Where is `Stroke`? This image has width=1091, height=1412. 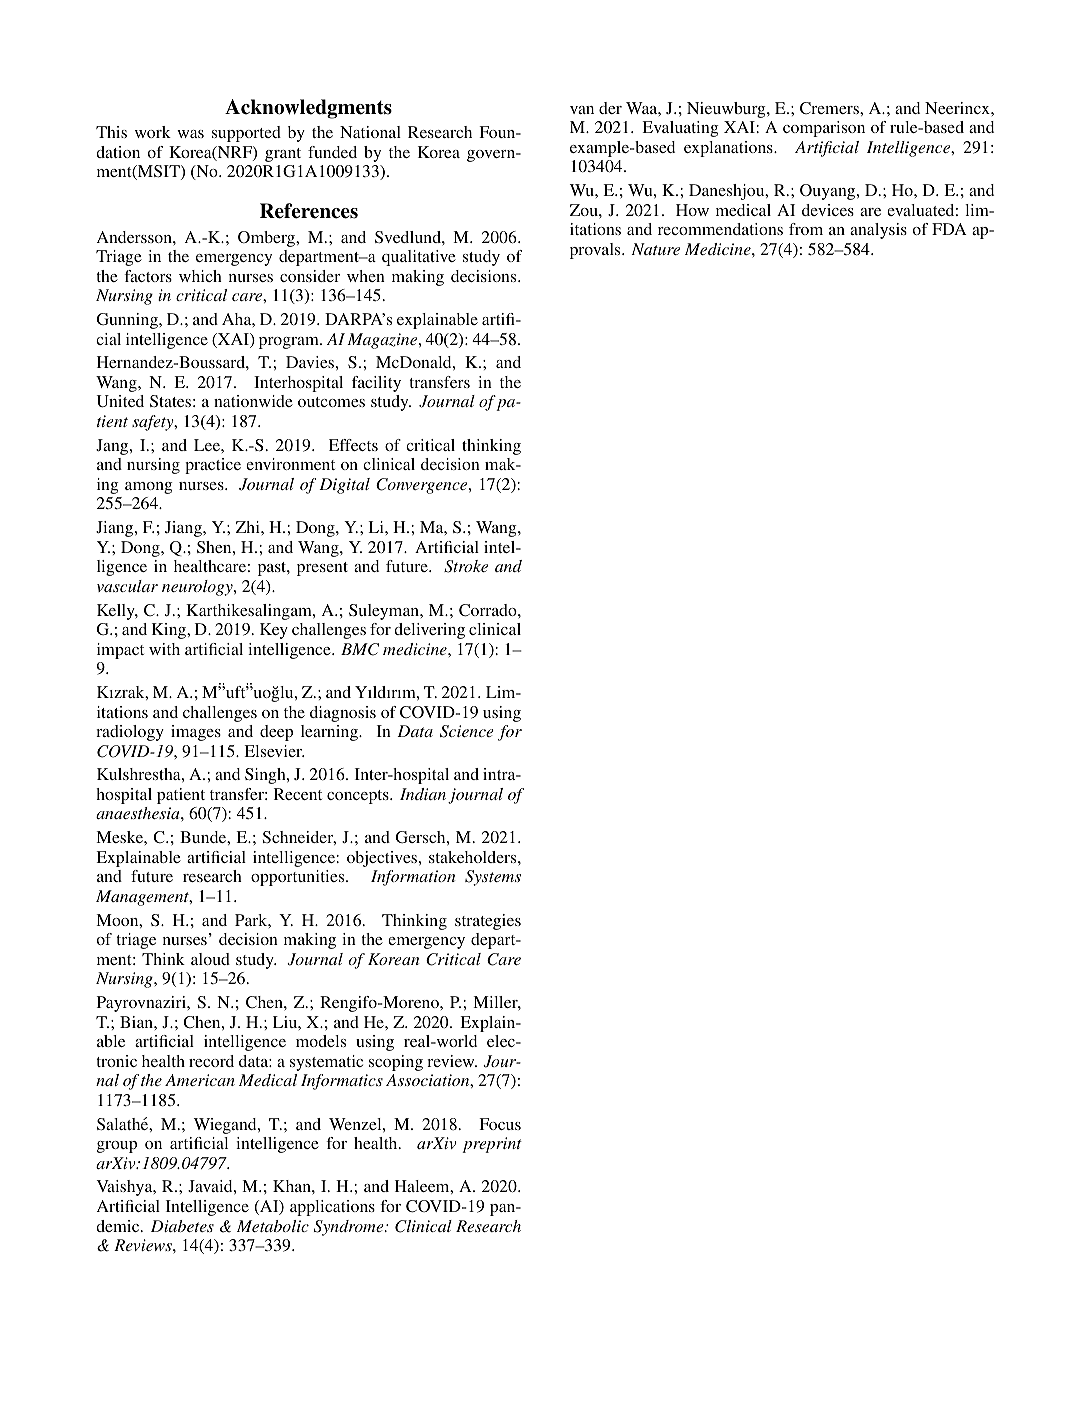 Stroke is located at coordinates (466, 566).
